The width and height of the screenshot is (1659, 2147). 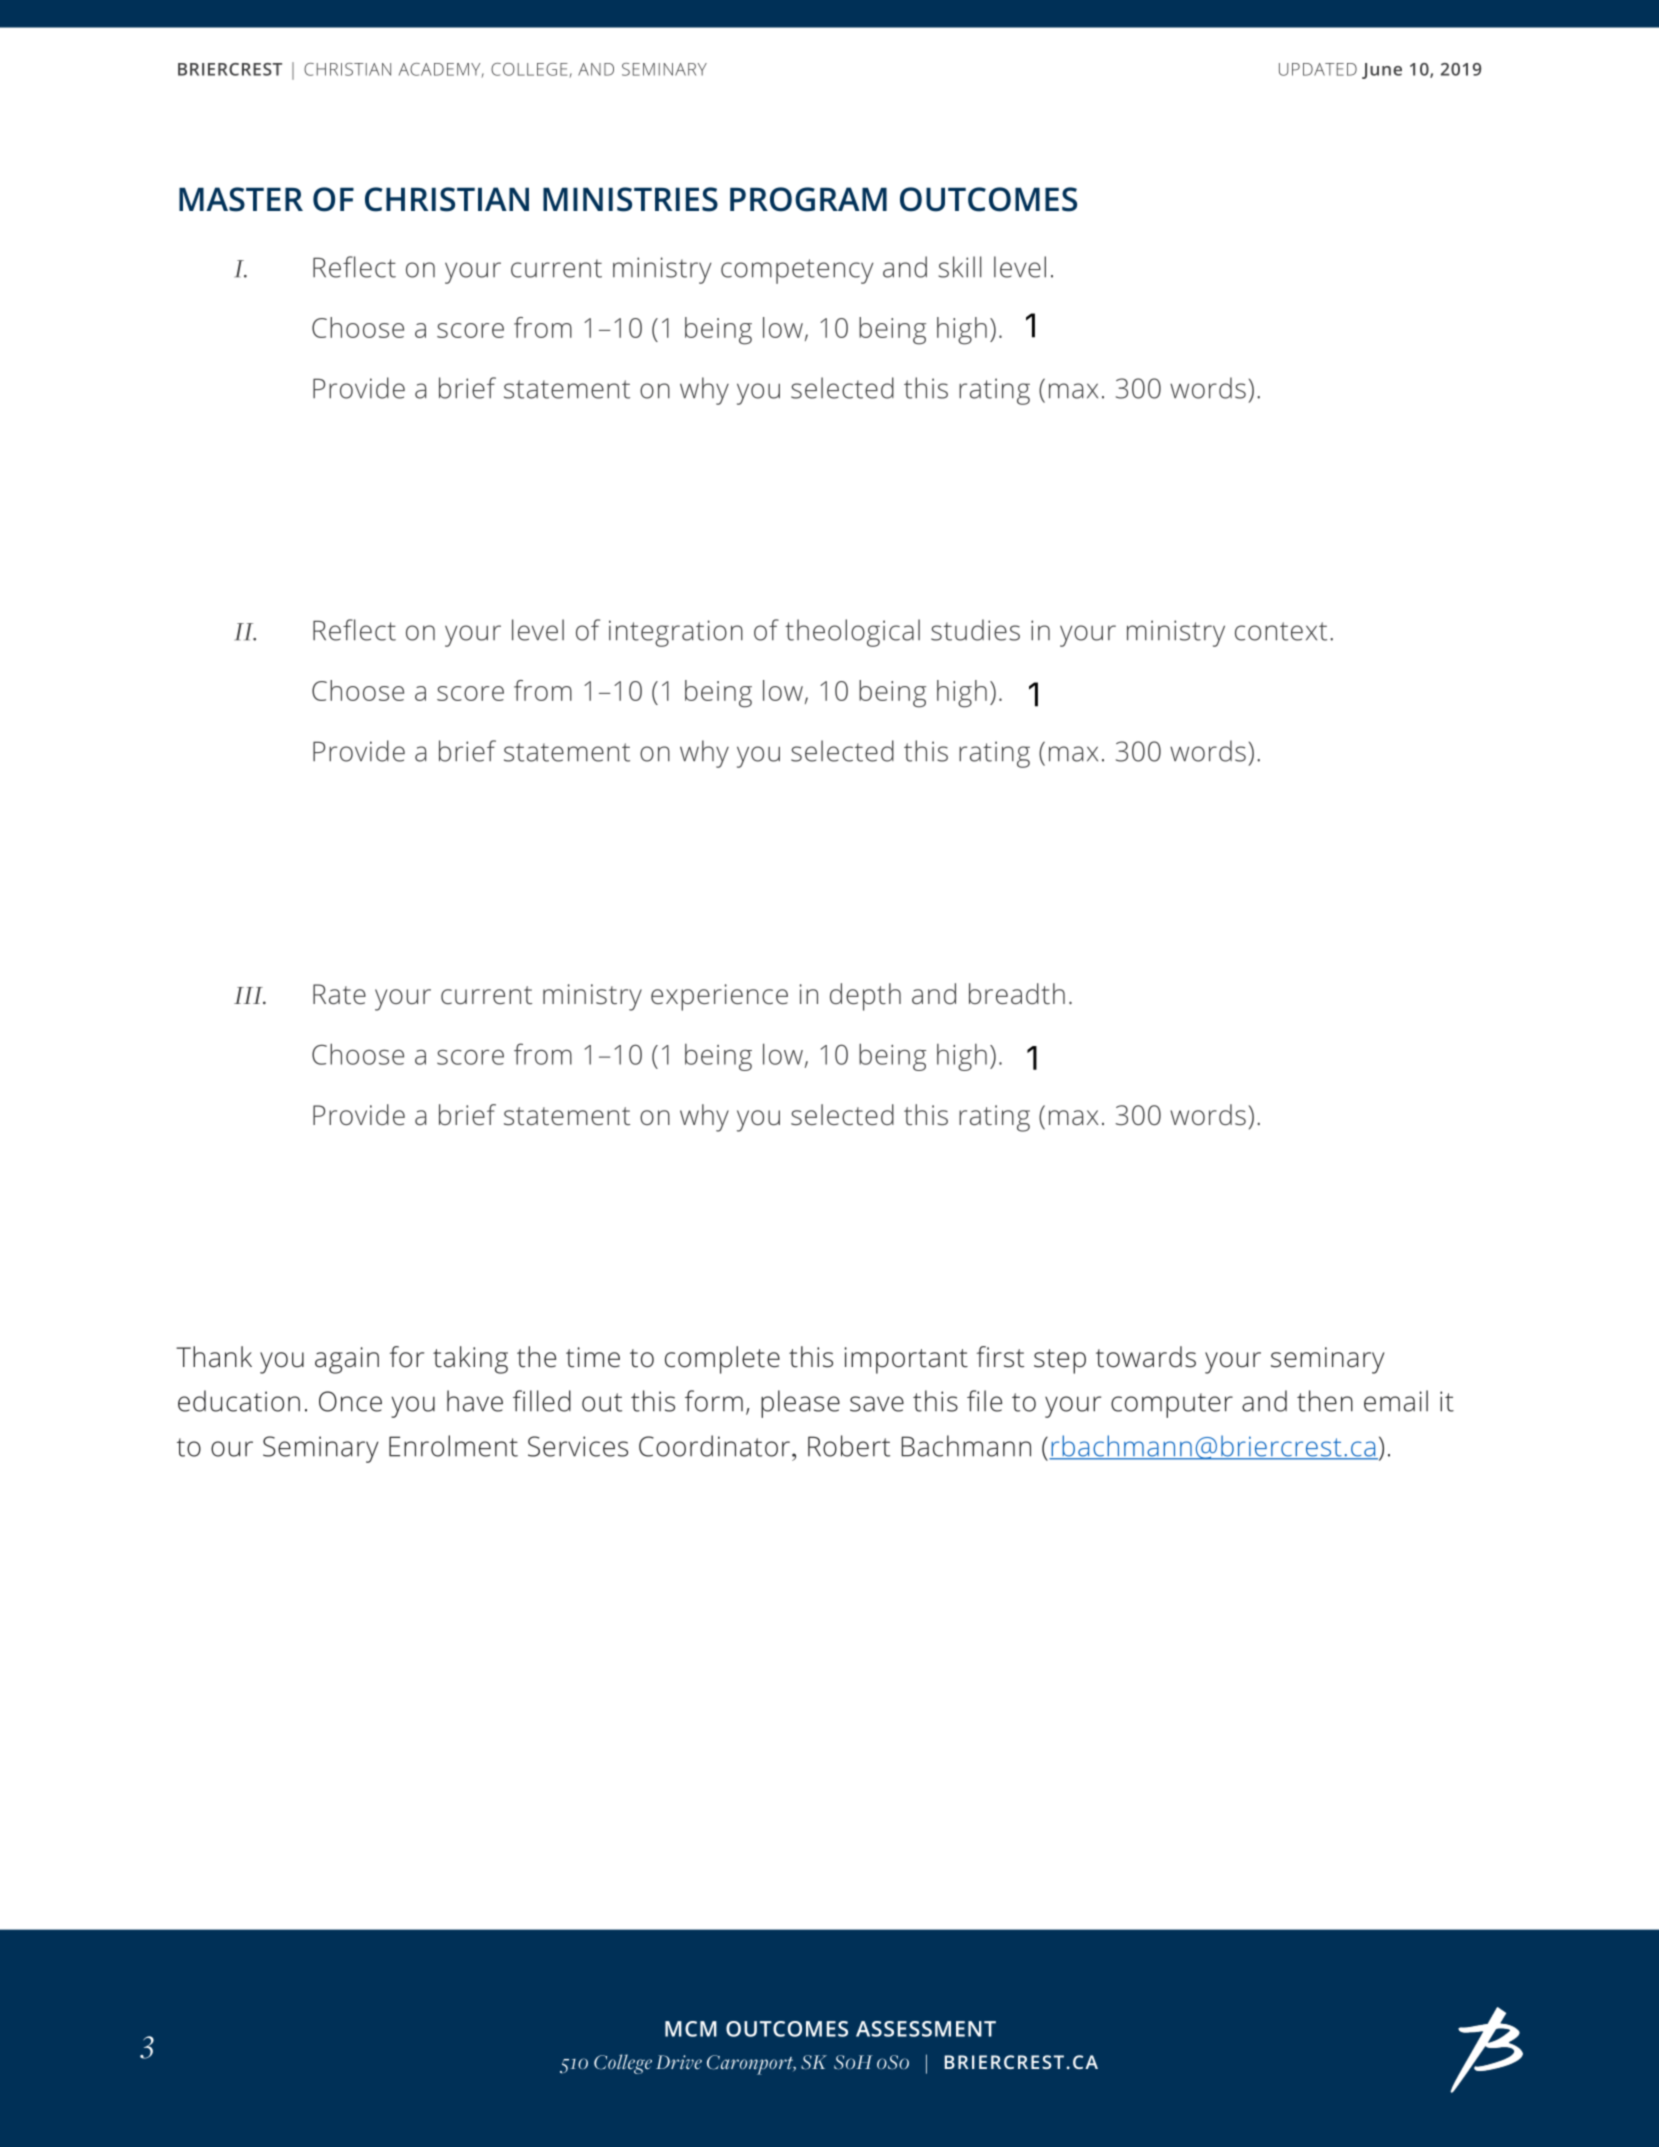 What do you see at coordinates (679, 2062) in the screenshot?
I see `Drive` at bounding box center [679, 2062].
